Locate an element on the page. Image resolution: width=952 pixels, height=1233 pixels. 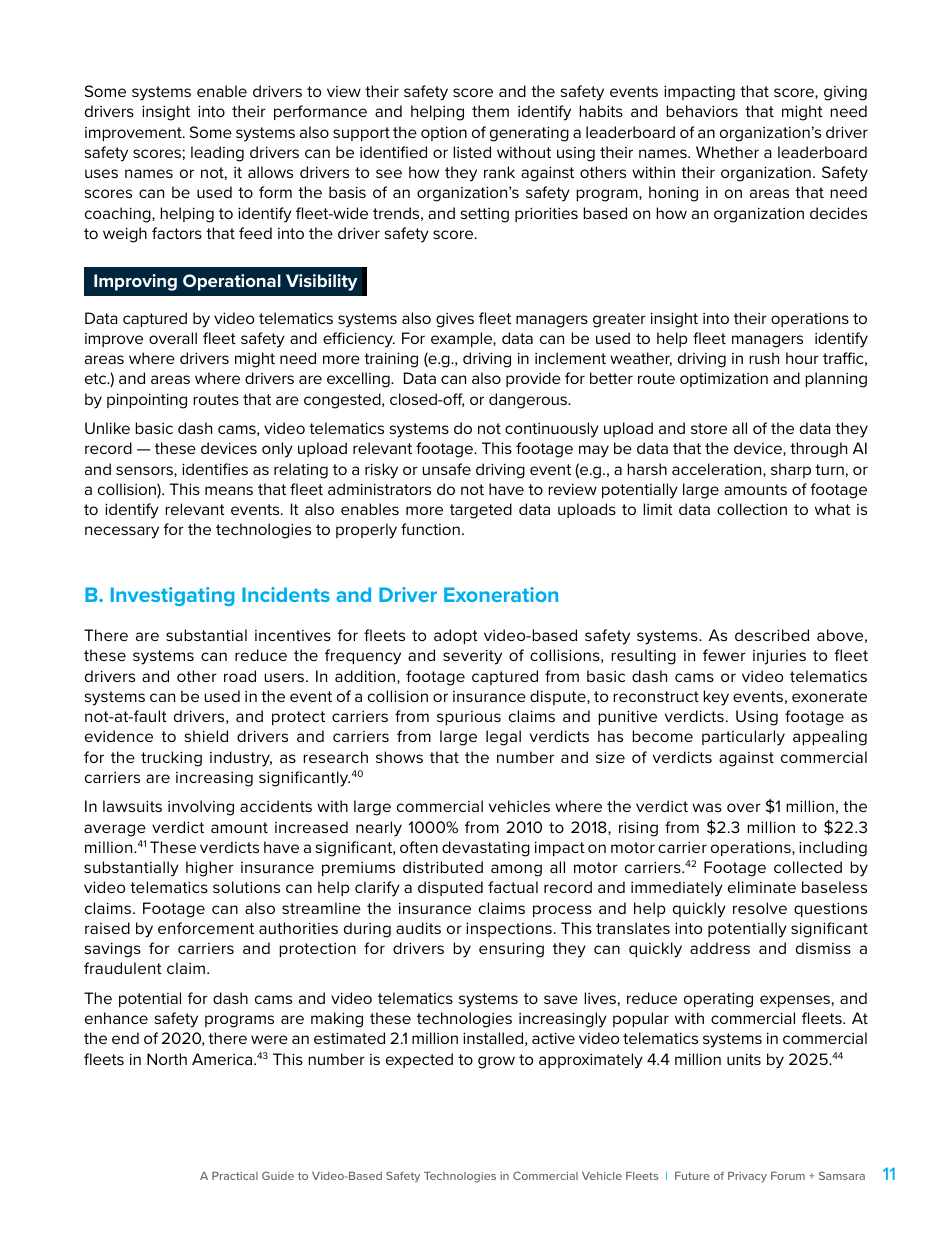
leading is located at coordinates (217, 154).
